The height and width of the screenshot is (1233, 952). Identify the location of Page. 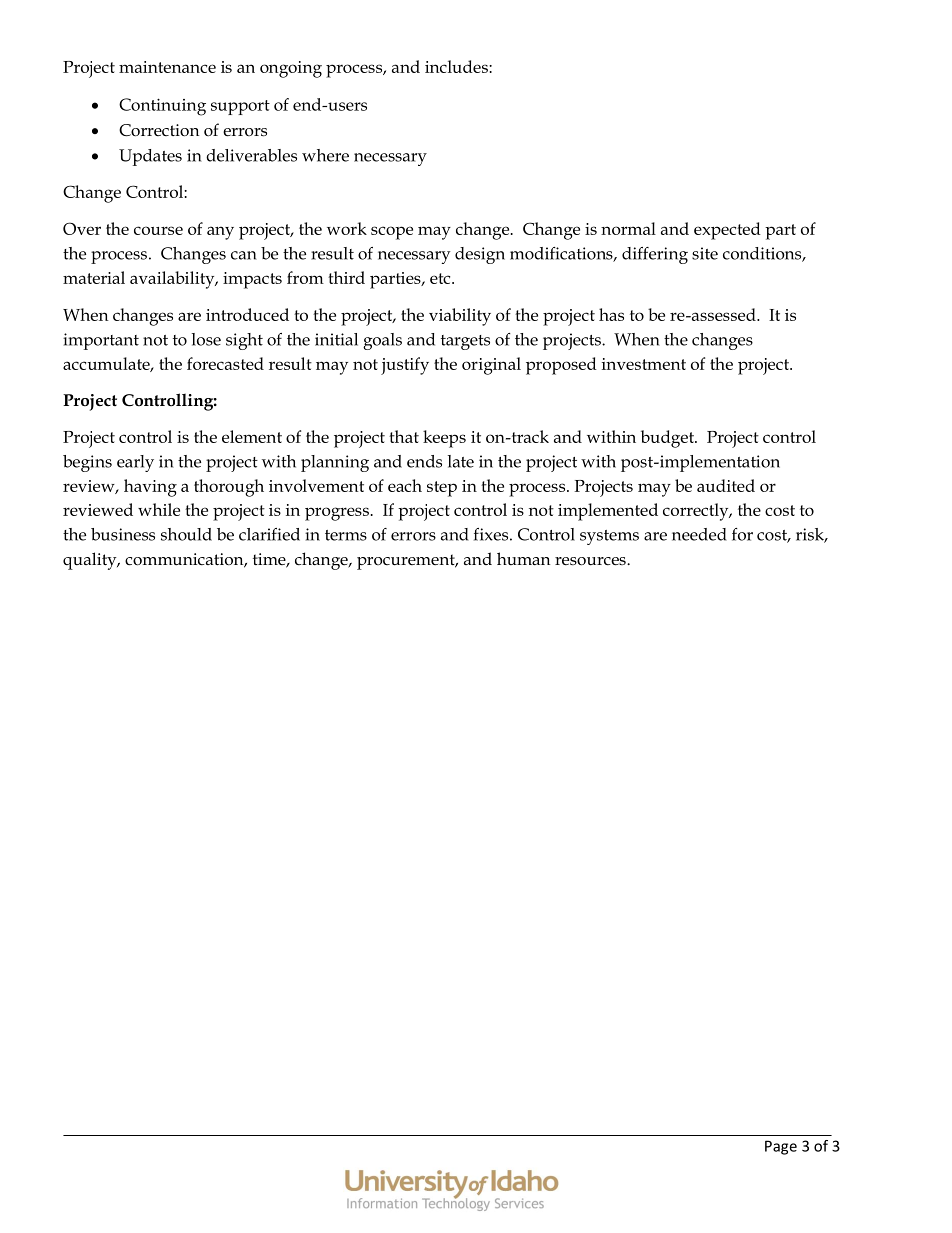
(781, 1147).
